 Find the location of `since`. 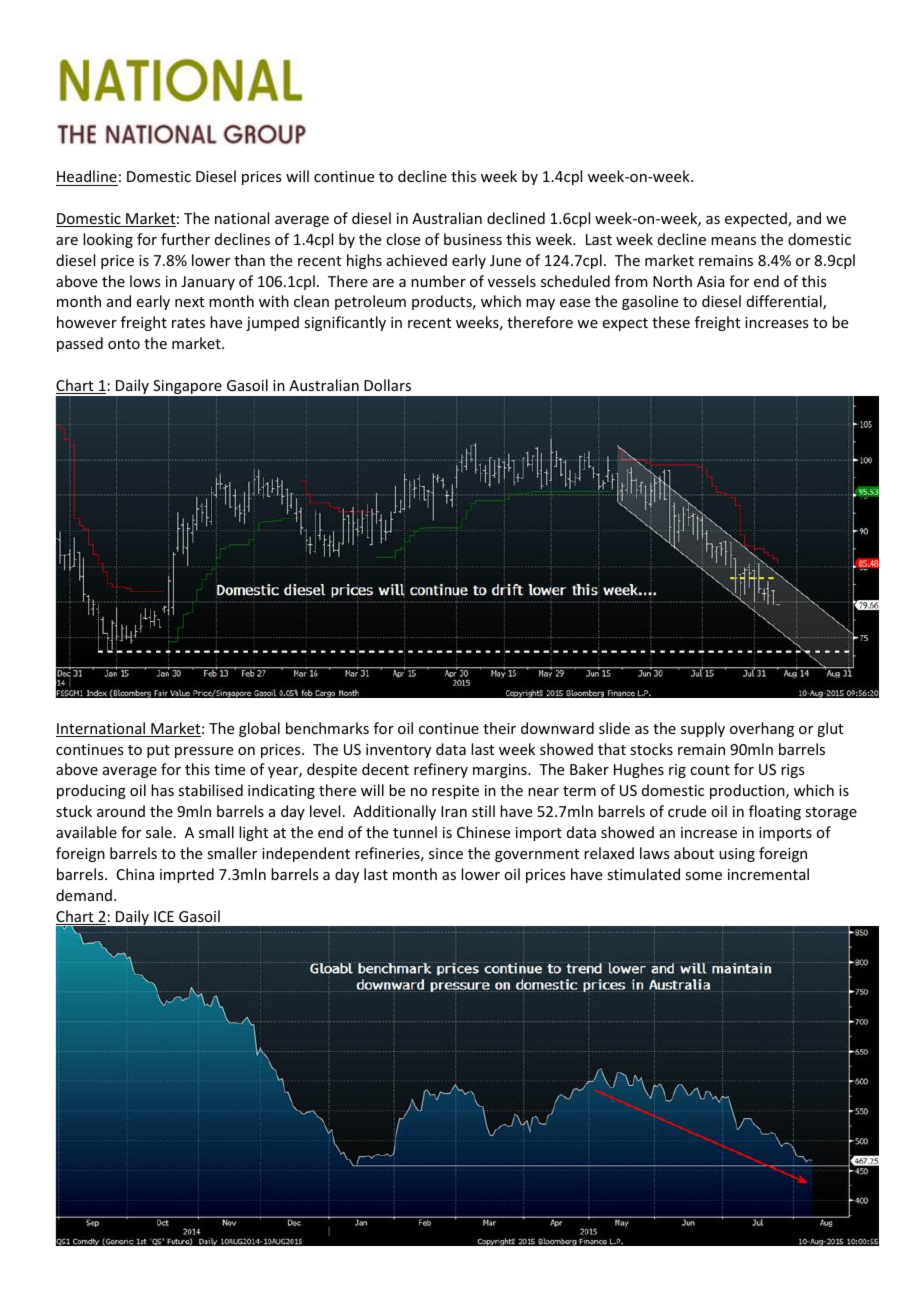

since is located at coordinates (446, 853).
